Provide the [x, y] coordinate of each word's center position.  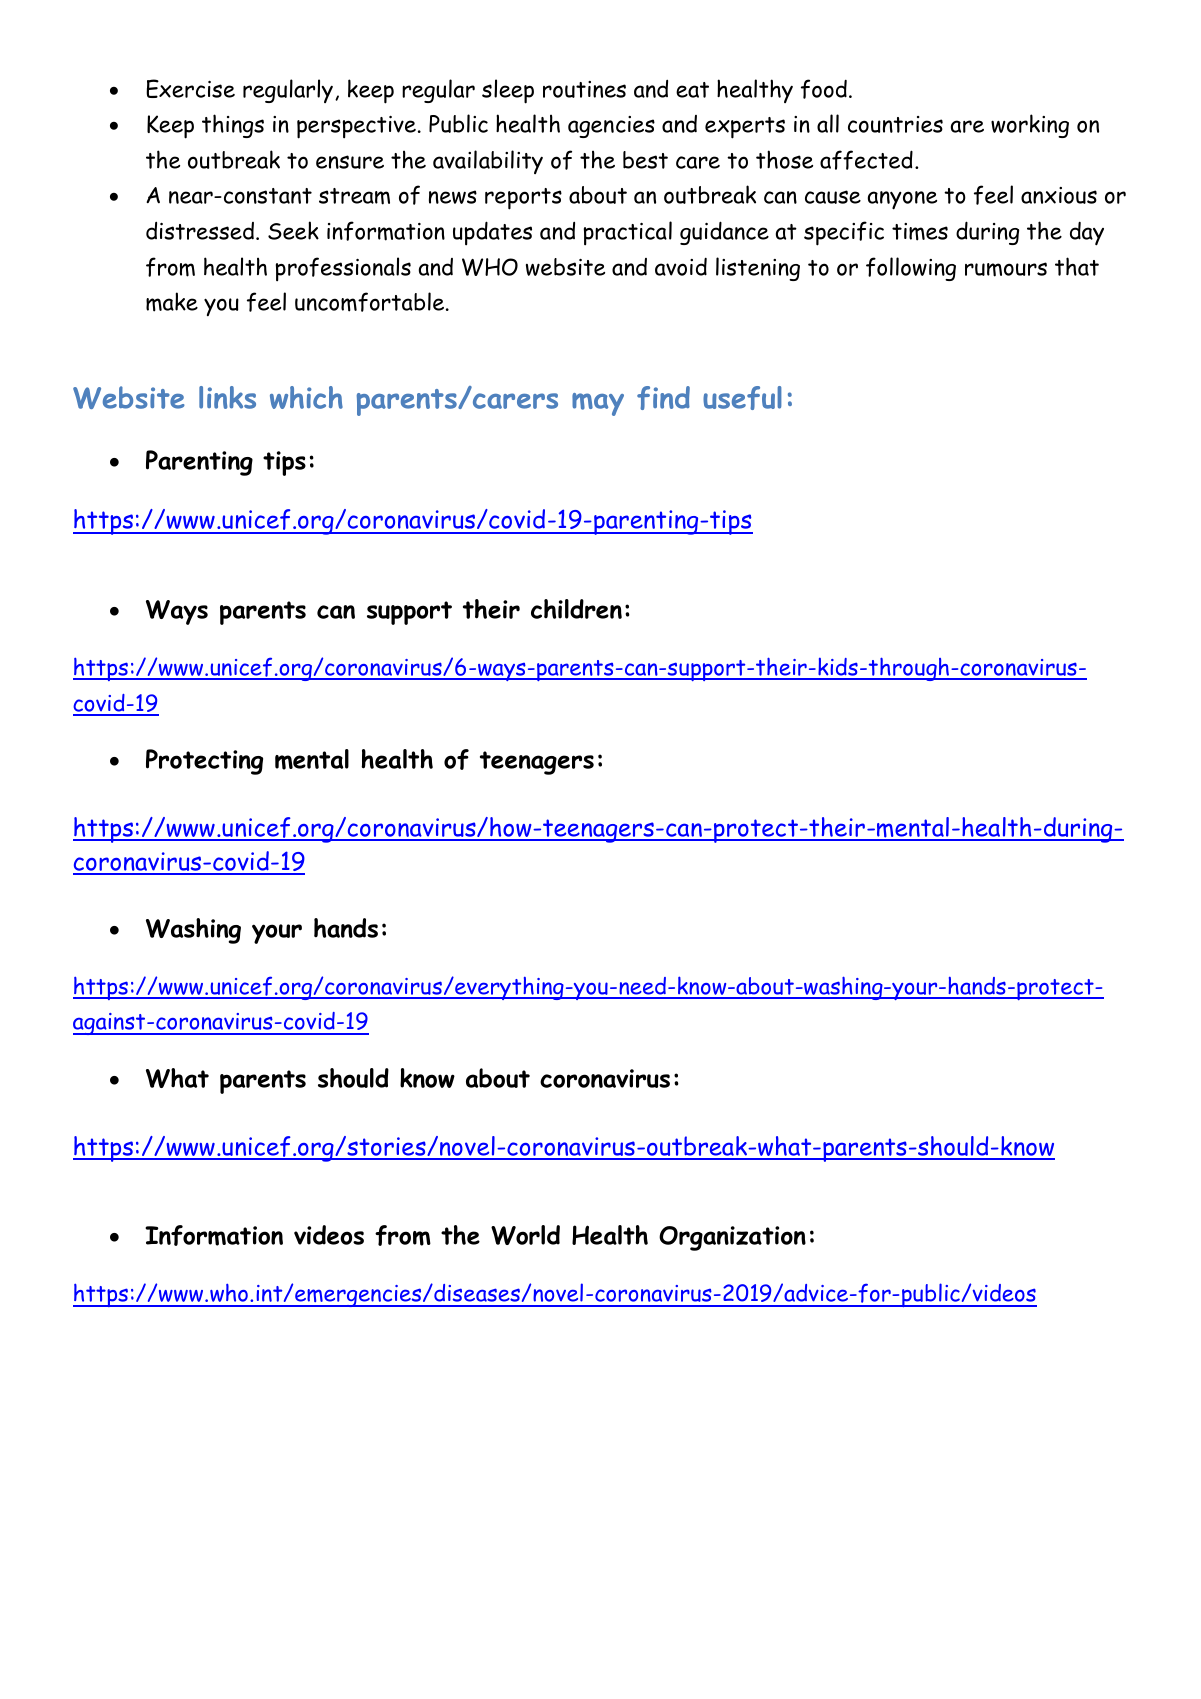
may [598, 404]
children [576, 609]
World [525, 1235]
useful [742, 398]
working [1030, 126]
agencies [611, 127]
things [233, 126]
